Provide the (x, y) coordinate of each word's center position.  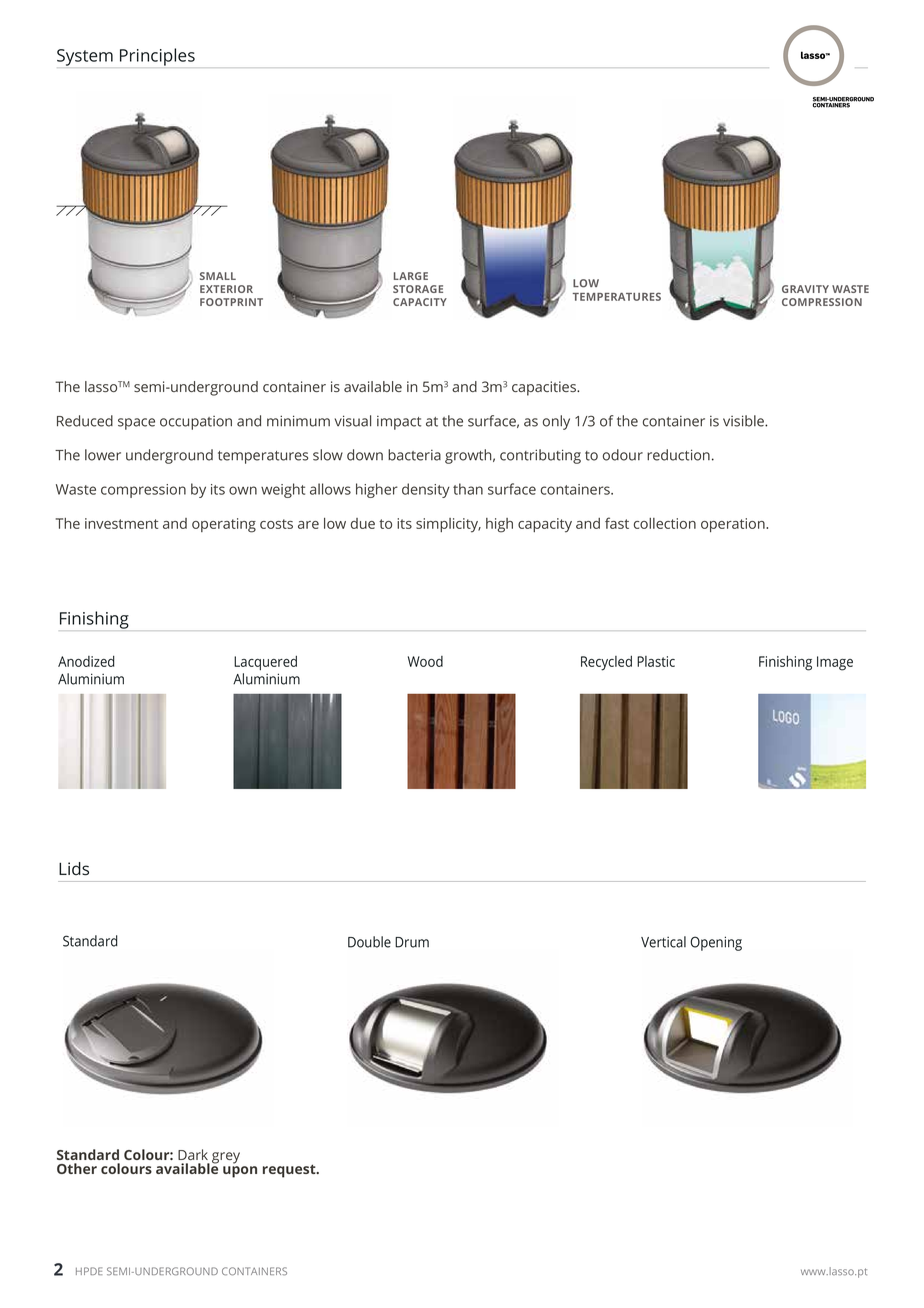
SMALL (218, 276)
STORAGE (418, 289)
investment (121, 523)
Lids (74, 868)
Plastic (656, 661)
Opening (716, 943)
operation (734, 525)
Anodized (86, 661)
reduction (678, 455)
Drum (412, 942)
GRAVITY (805, 289)
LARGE (411, 276)
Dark (193, 1154)
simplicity (448, 525)
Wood (425, 661)
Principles (157, 57)
